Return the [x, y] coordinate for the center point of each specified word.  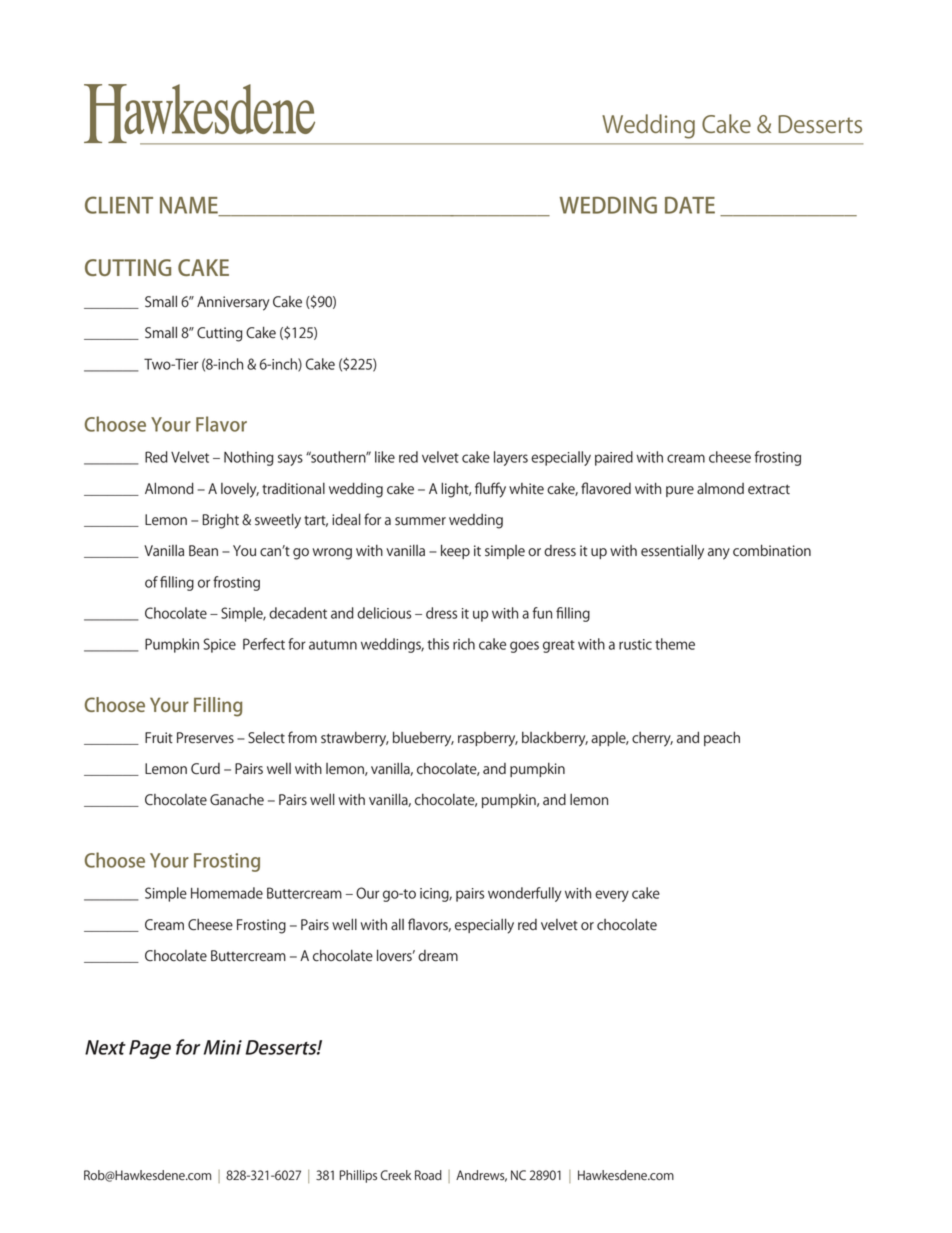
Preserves [205, 738]
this [438, 644]
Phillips [358, 1176]
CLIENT [119, 205]
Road [428, 1175]
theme [675, 644]
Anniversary [233, 303]
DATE [690, 205]
